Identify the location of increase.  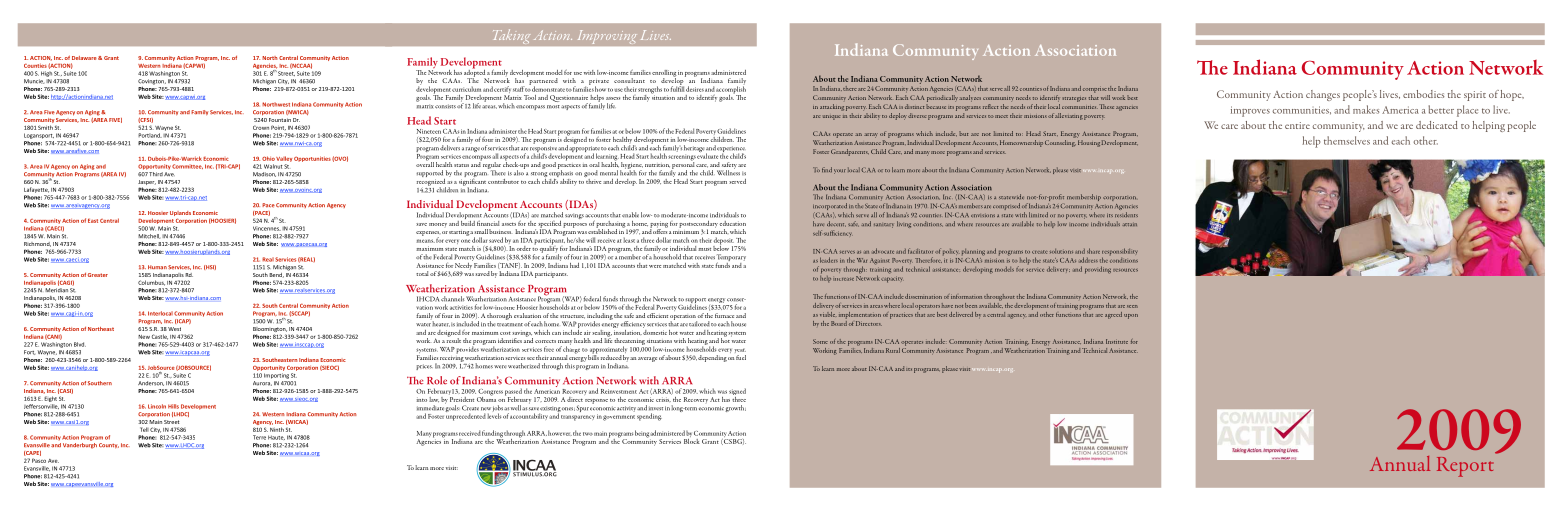
(843, 279).
